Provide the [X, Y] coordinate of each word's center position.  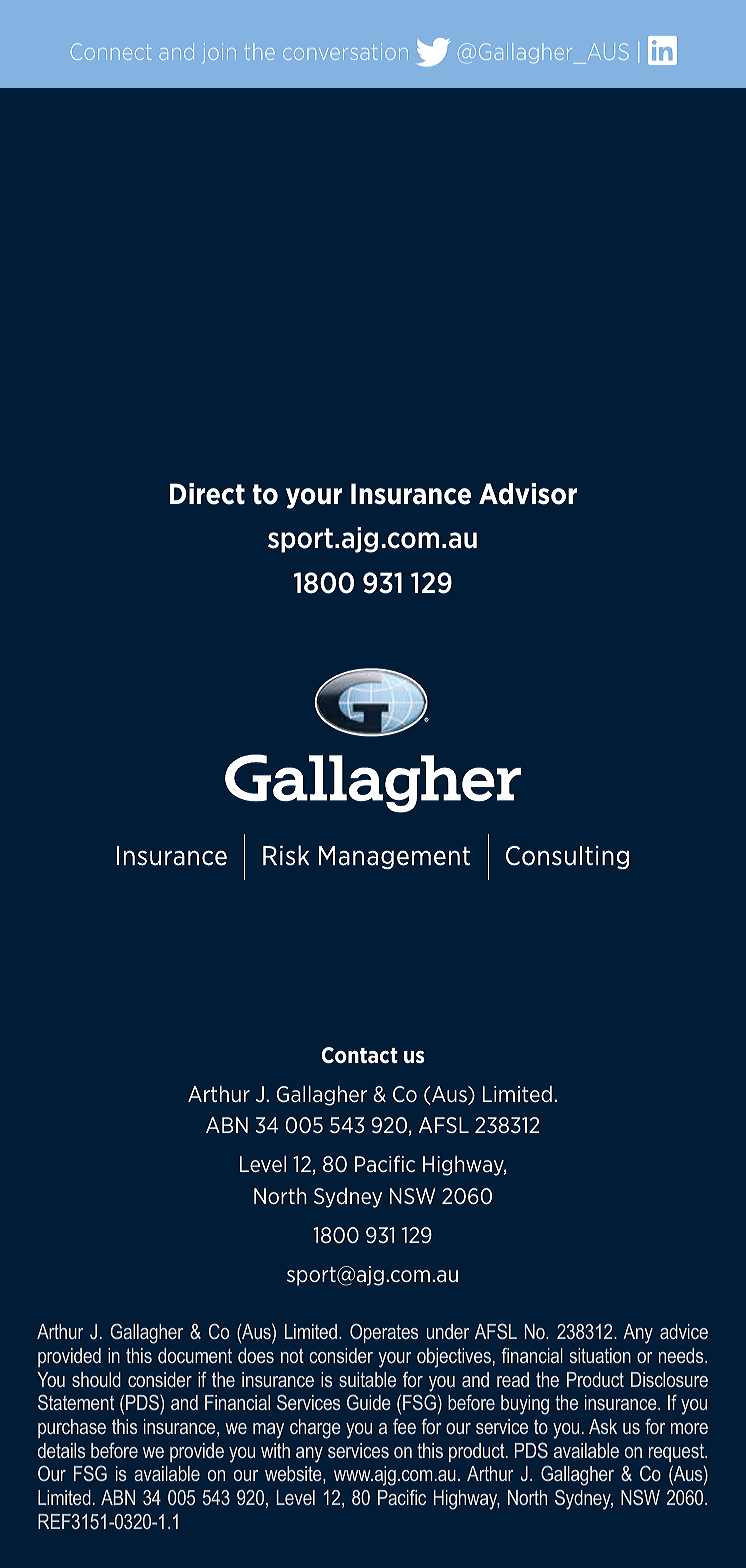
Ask [603, 1426]
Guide [369, 1402]
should [96, 1379]
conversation [345, 51]
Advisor [528, 494]
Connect [111, 51]
